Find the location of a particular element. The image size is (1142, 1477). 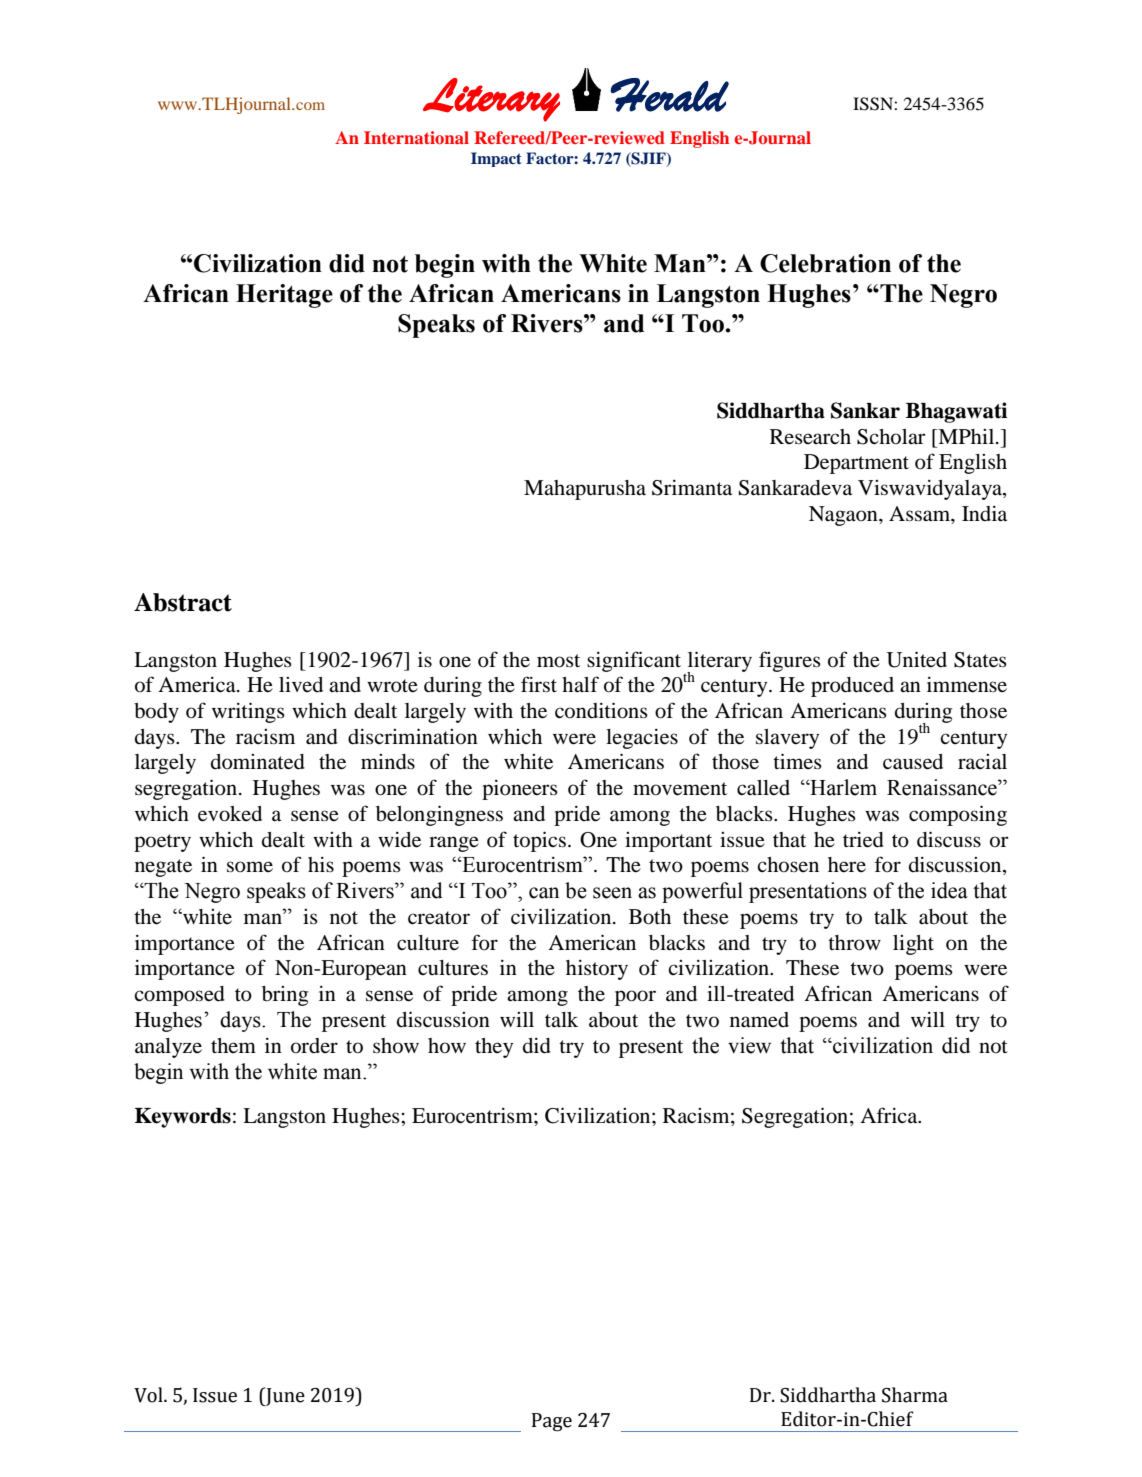

dominated is located at coordinates (258, 762).
